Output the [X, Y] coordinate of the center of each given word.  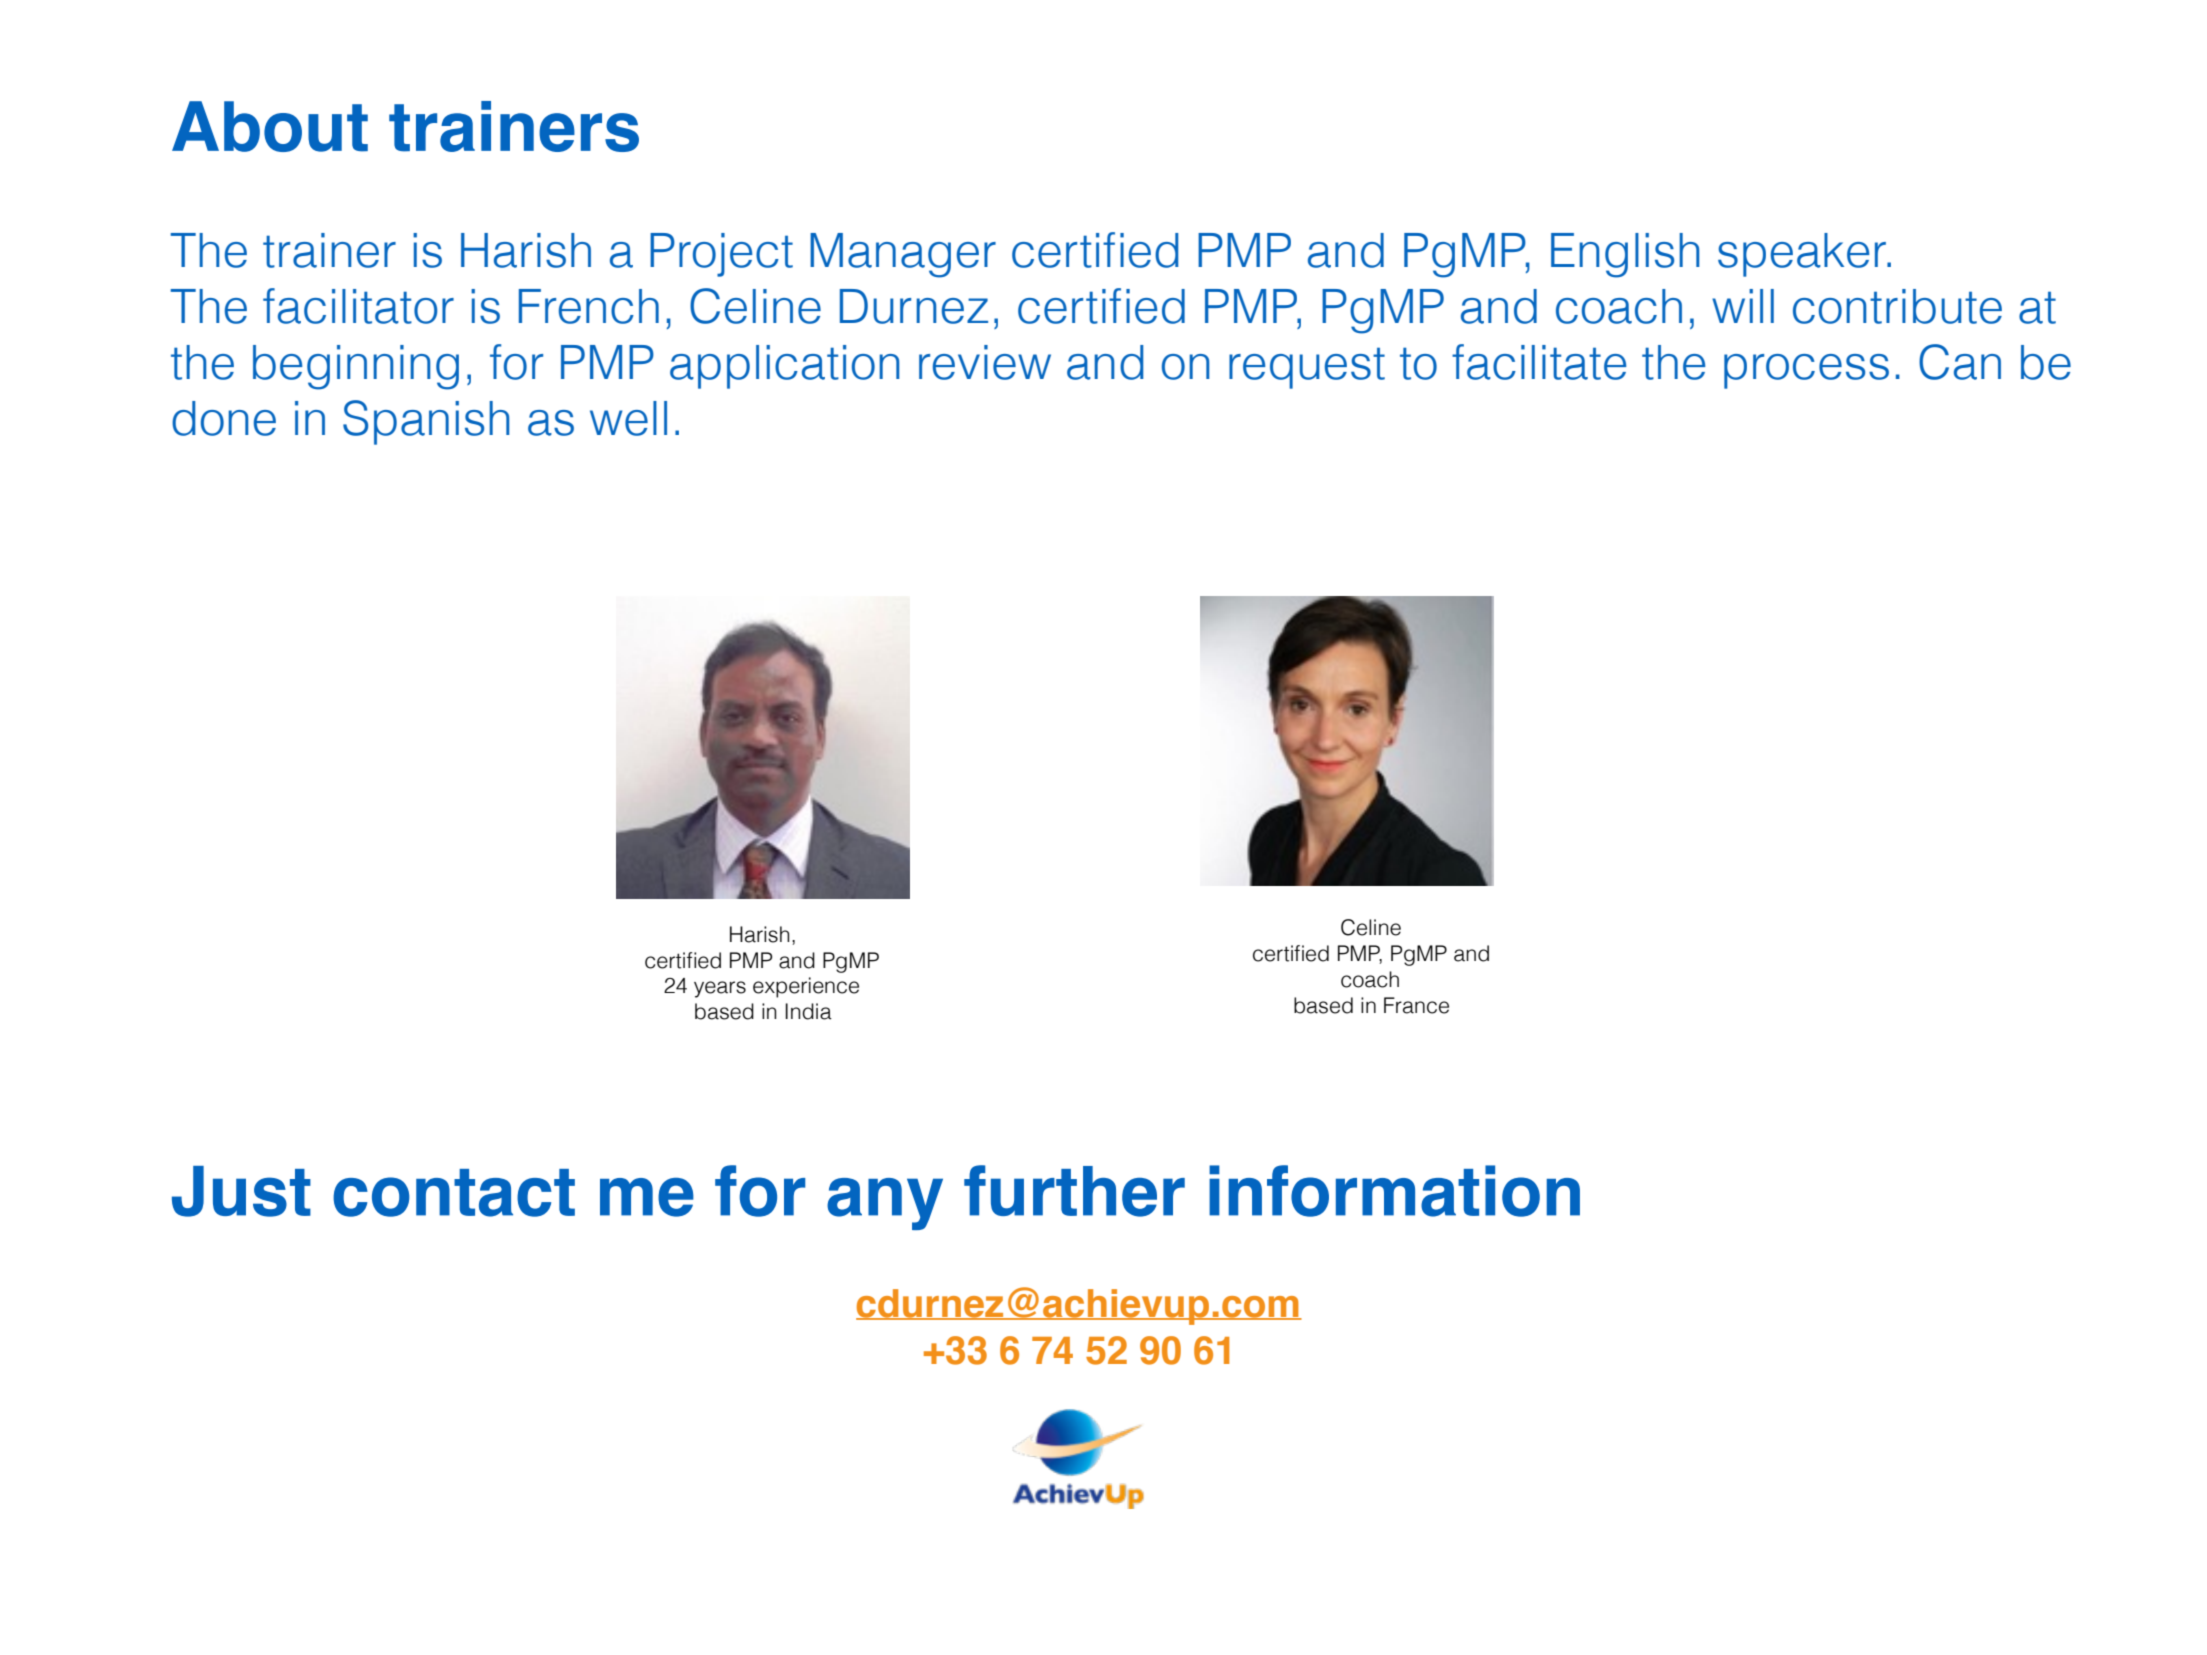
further [1074, 1191]
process [1806, 371]
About [270, 126]
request [1307, 368]
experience [806, 987]
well [628, 418]
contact [454, 1193]
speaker [1803, 255]
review [985, 362]
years [720, 989]
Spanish [426, 422]
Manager [903, 255]
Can [1960, 362]
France [1416, 1005]
